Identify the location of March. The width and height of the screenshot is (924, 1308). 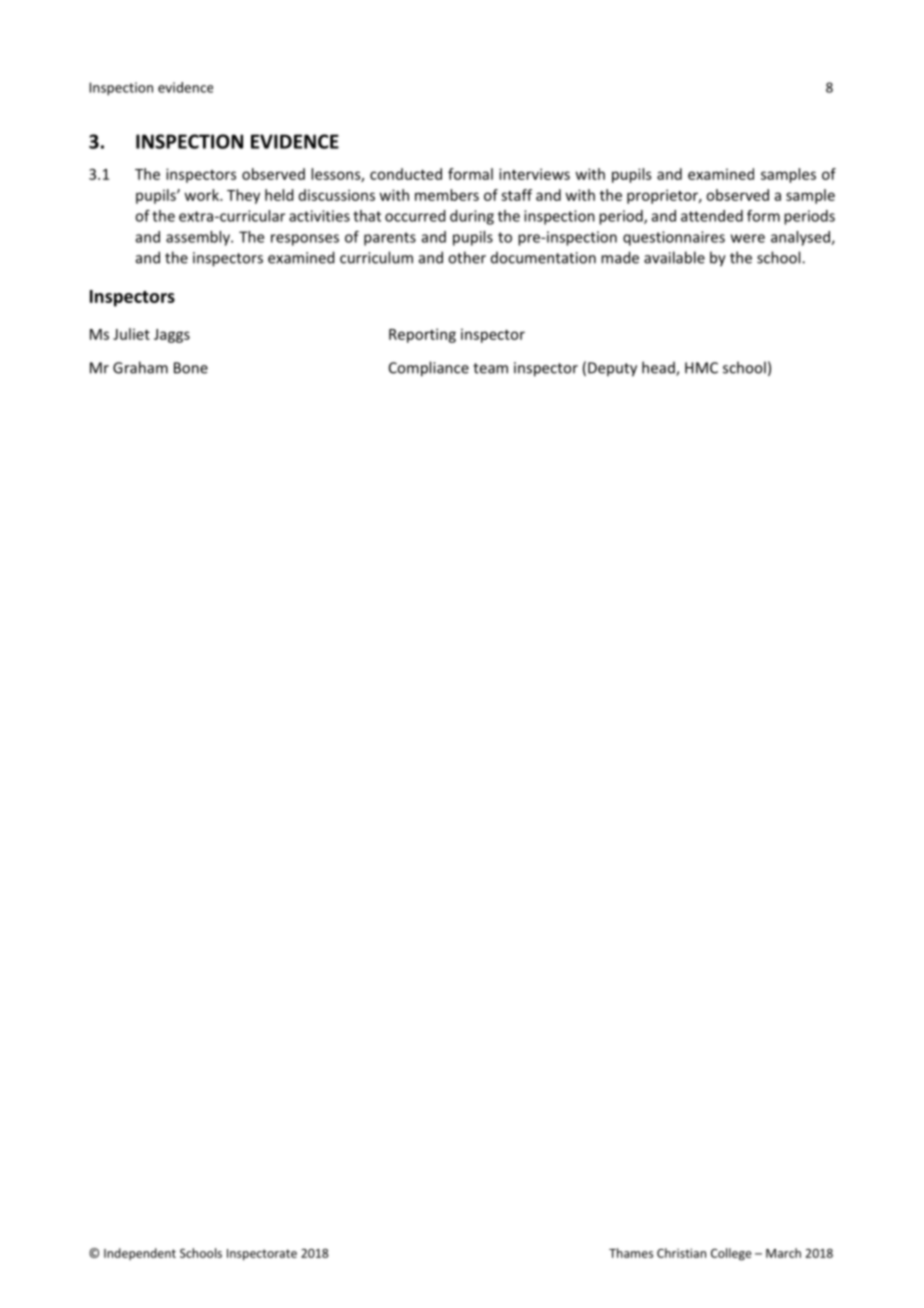
(783, 1253).
